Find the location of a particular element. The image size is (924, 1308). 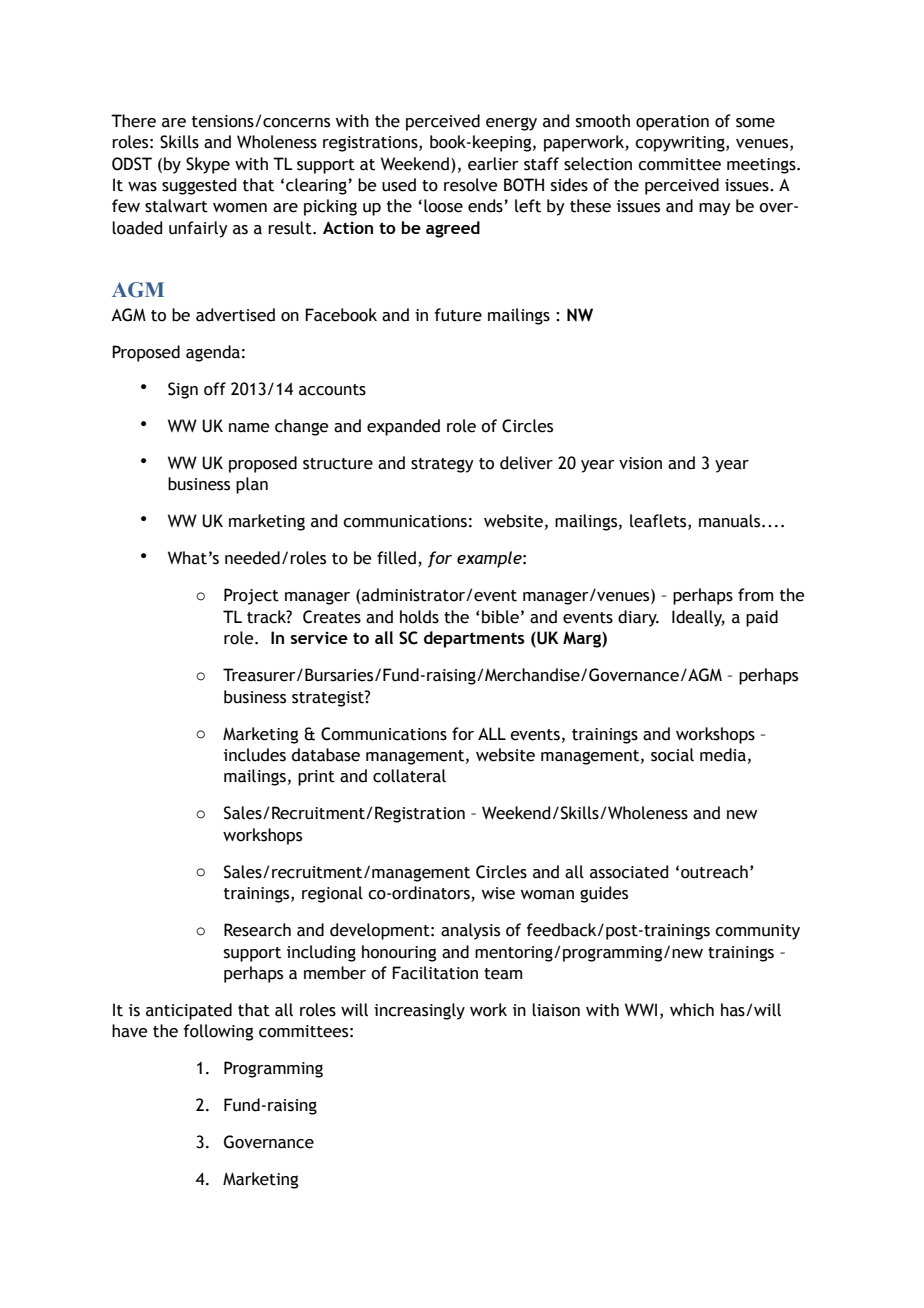

anticipated is located at coordinates (189, 1011).
